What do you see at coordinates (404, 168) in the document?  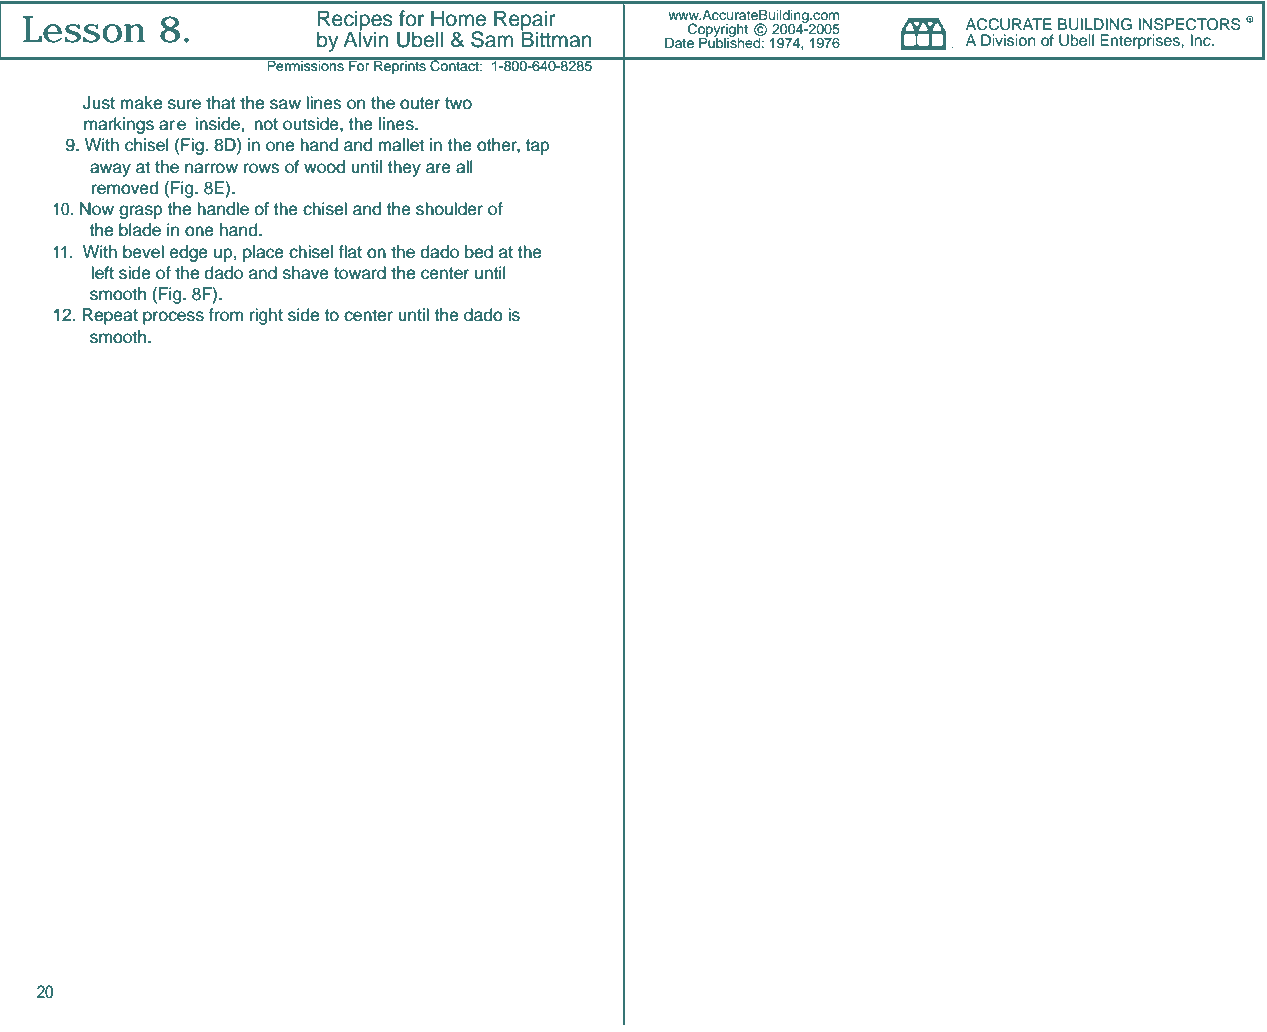 I see `they` at bounding box center [404, 168].
